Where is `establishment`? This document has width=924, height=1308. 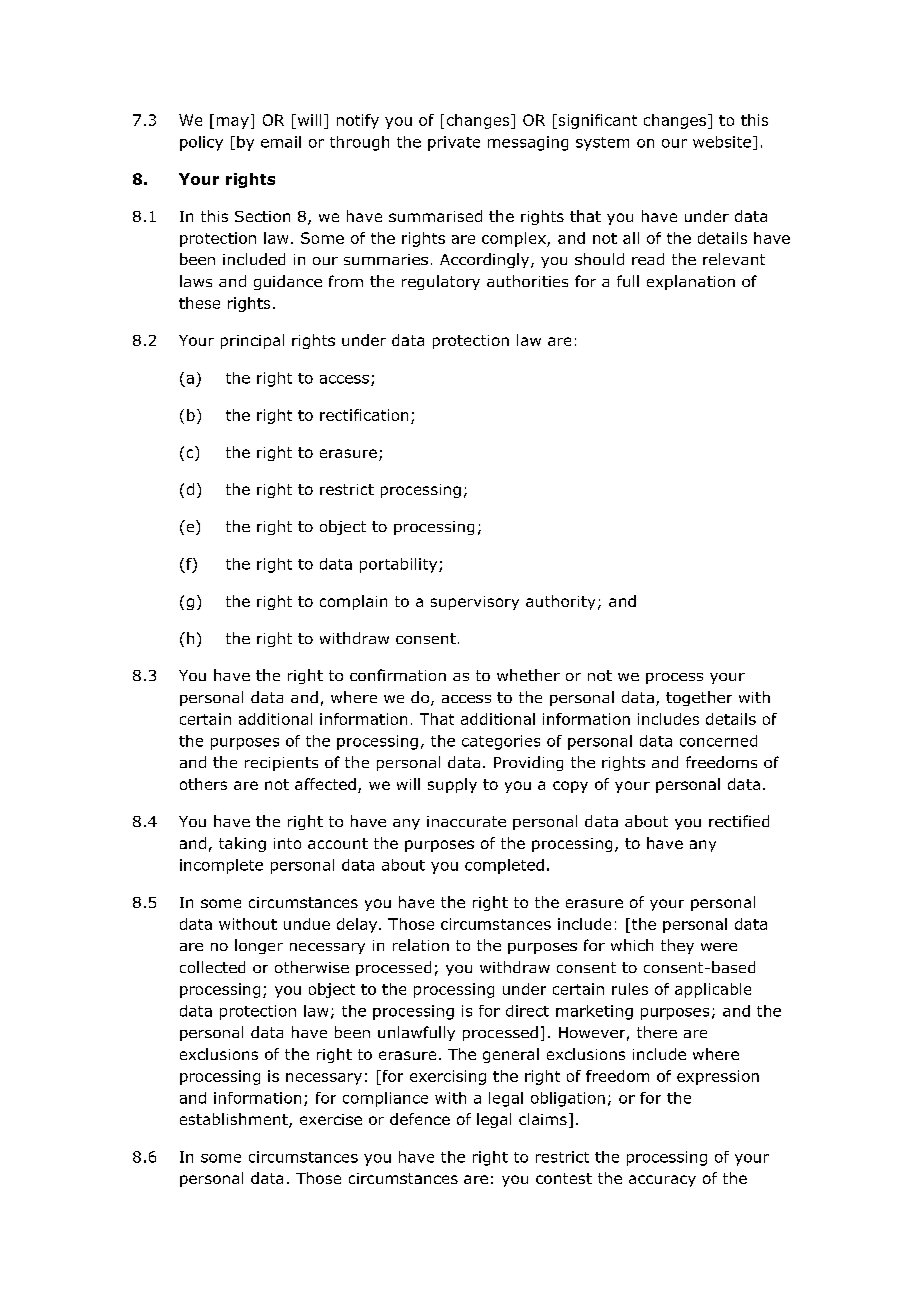
establishment is located at coordinates (235, 1120).
